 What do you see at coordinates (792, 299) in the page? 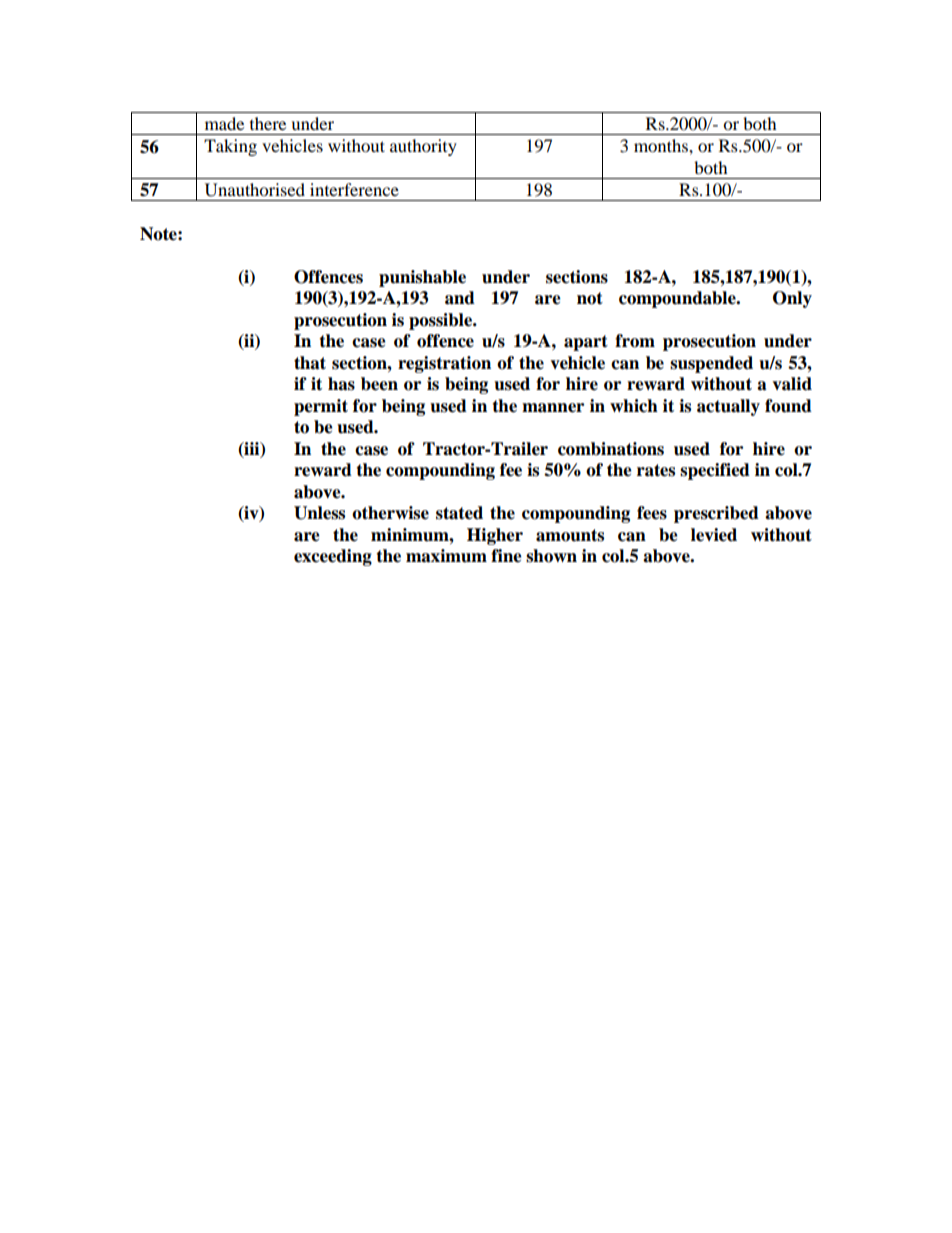
I see `Only` at bounding box center [792, 299].
